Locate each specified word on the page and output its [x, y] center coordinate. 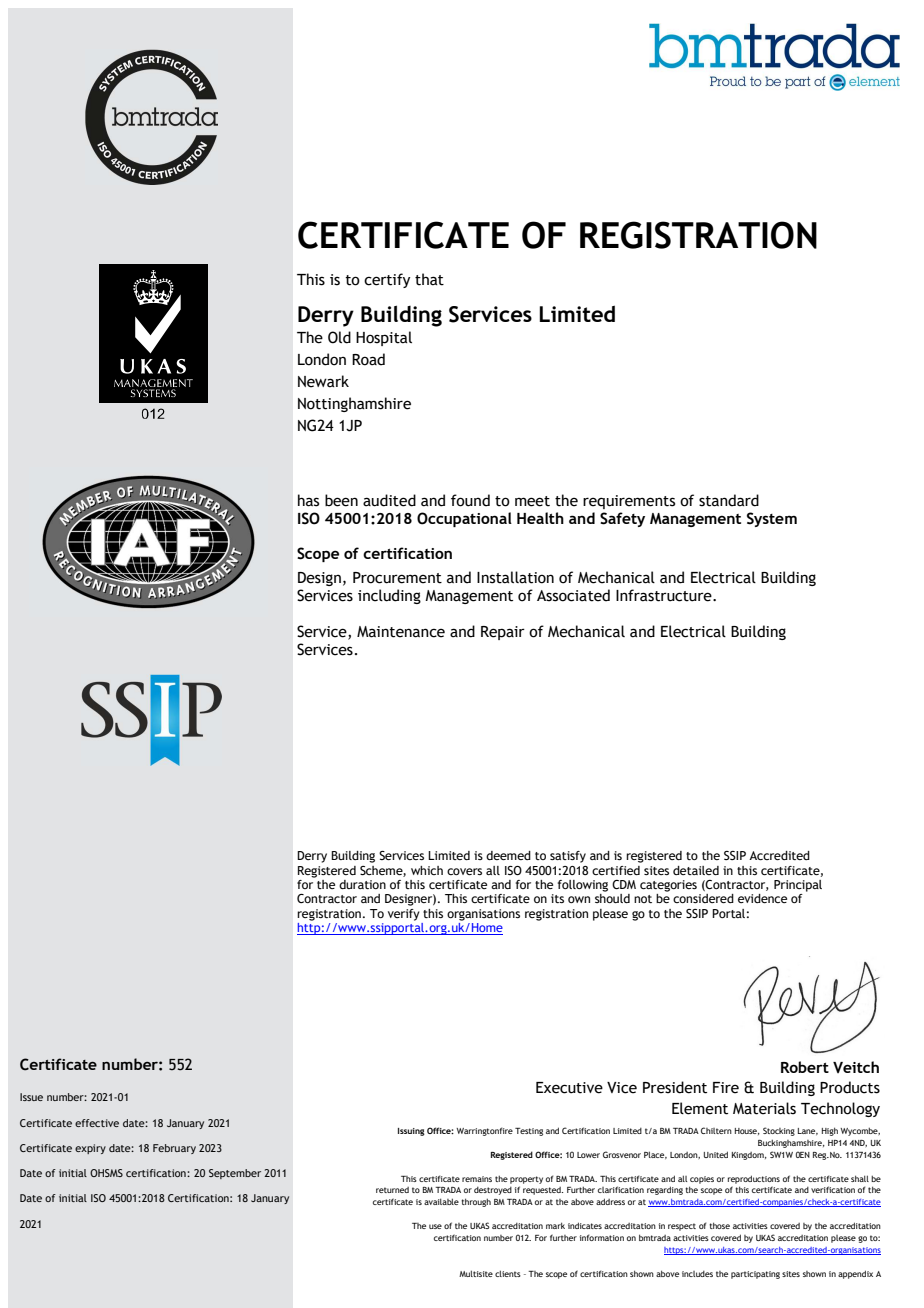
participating [755, 1275]
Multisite [476, 1273]
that [429, 279]
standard [729, 500]
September [235, 1174]
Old [339, 337]
